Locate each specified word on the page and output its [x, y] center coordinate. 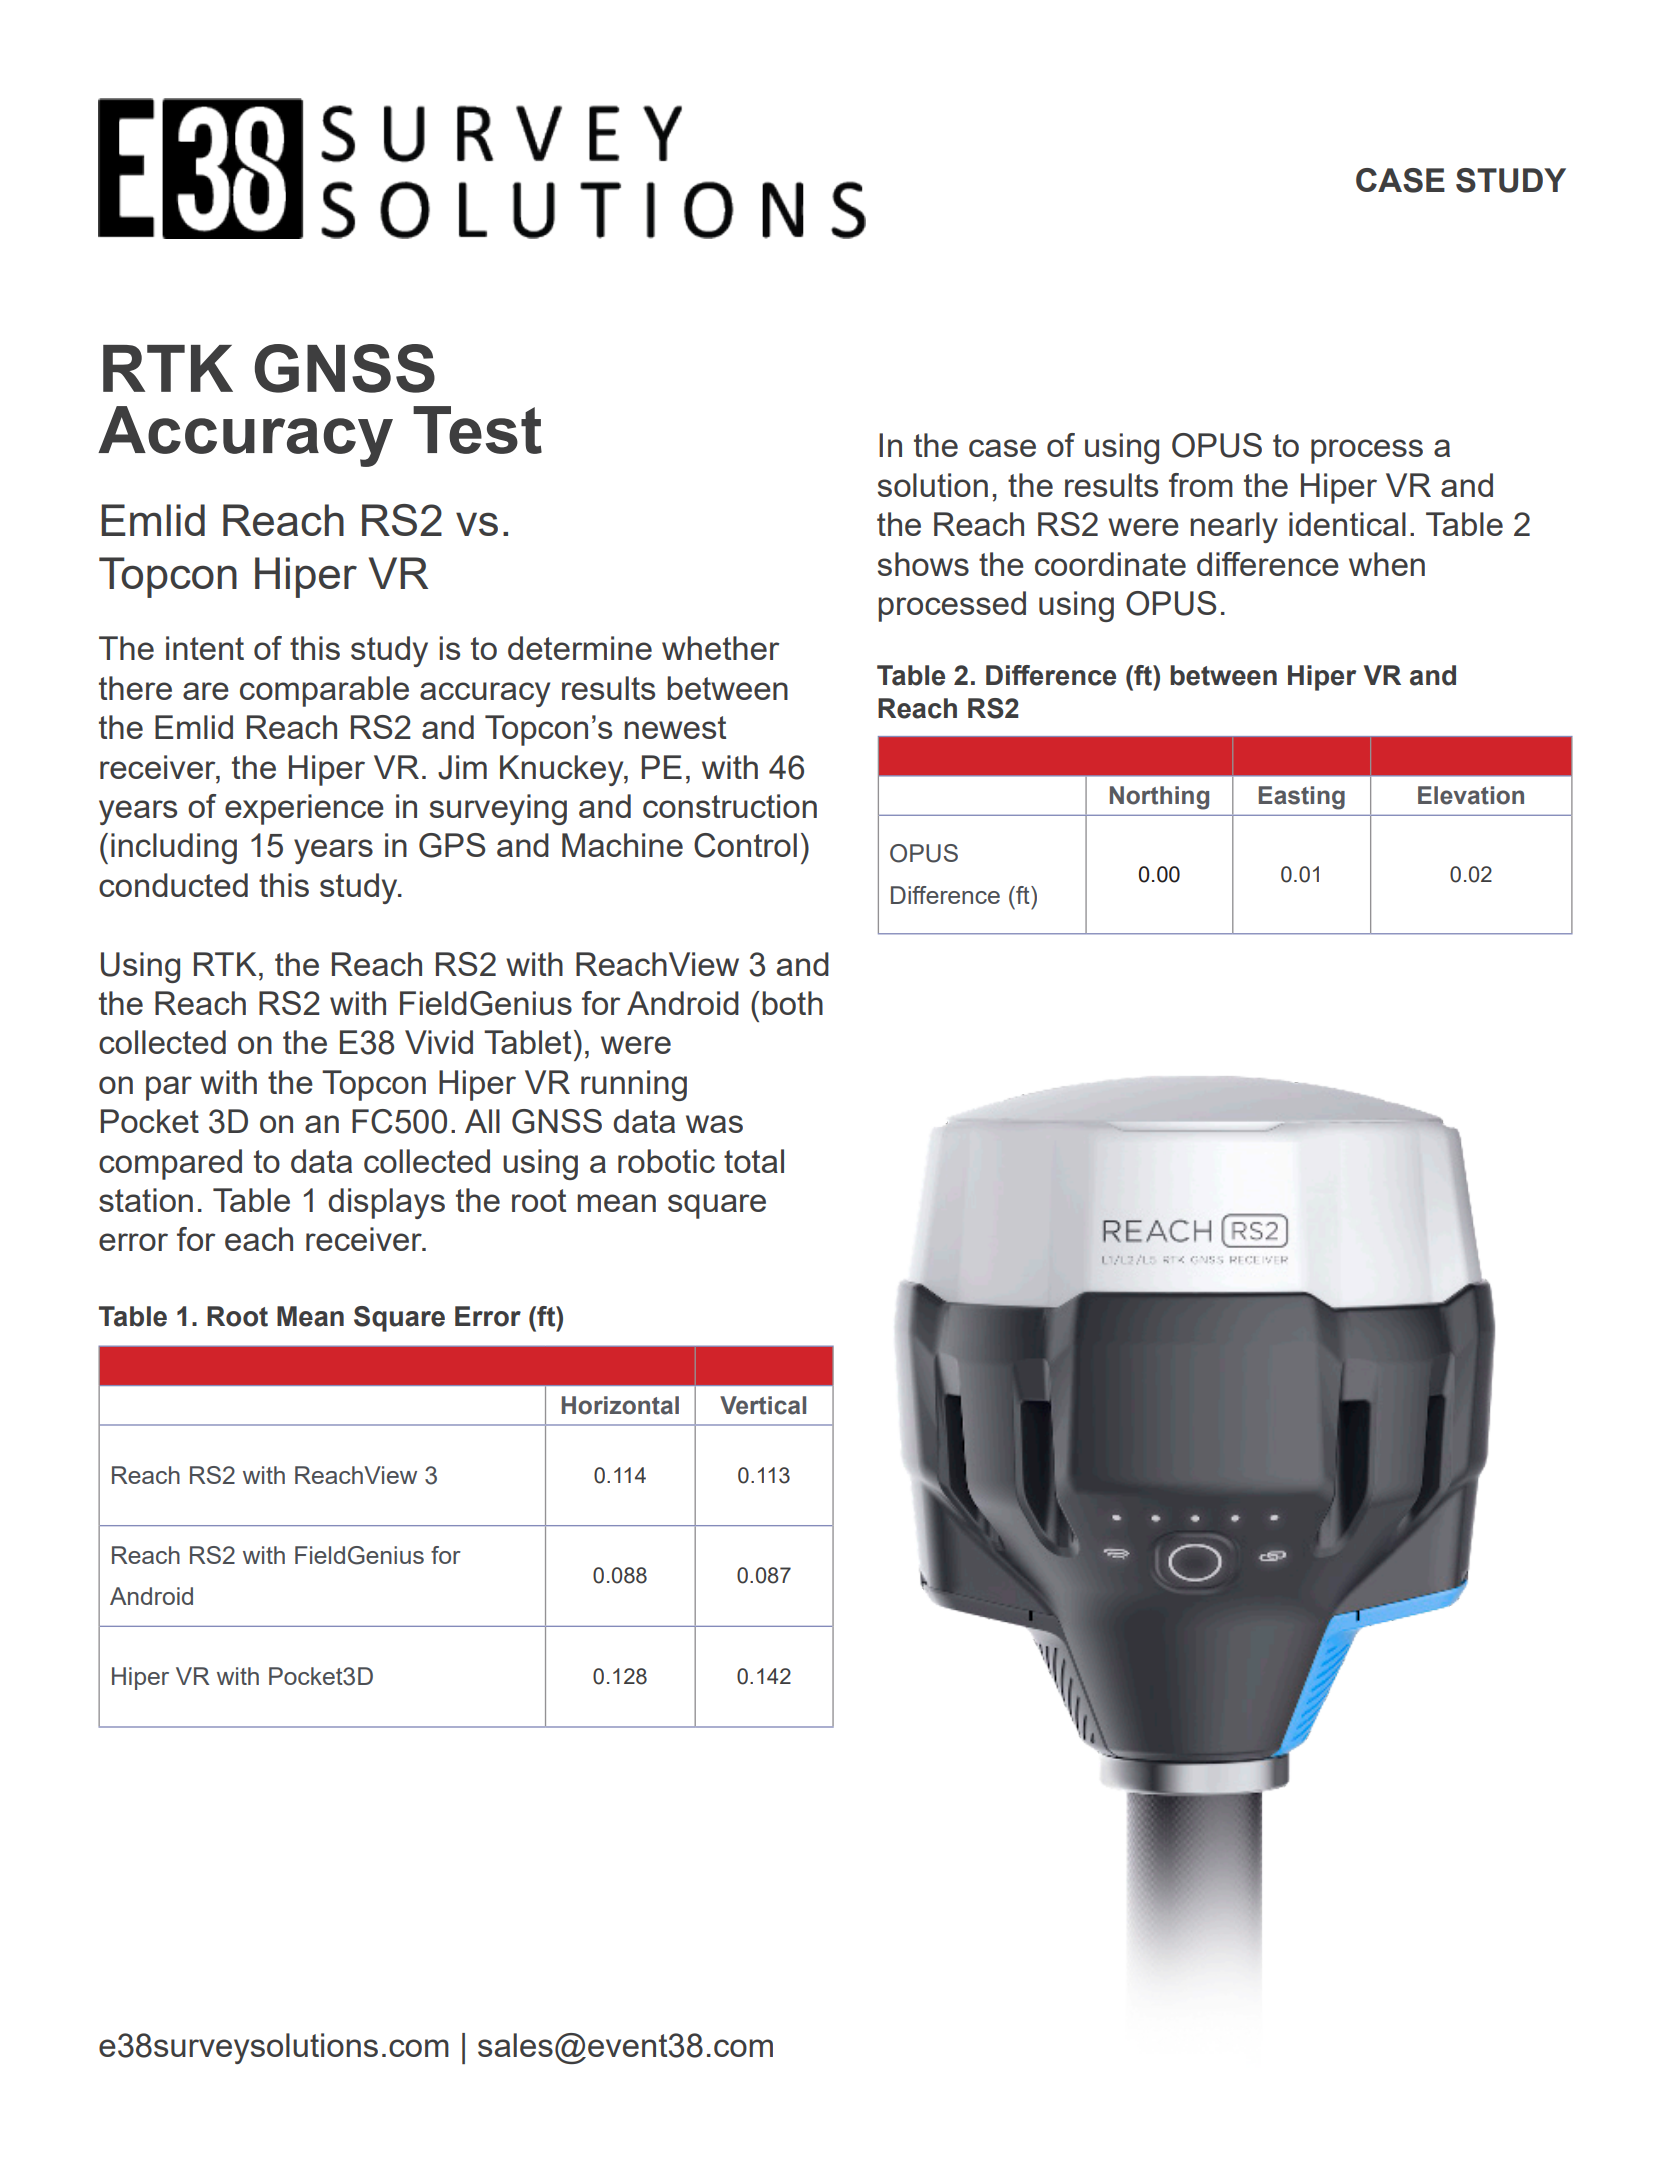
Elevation [1471, 795]
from [1201, 485]
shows [923, 564]
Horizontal [620, 1405]
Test [477, 430]
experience [304, 809]
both [792, 1003]
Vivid [439, 1042]
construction [730, 806]
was [714, 1124]
